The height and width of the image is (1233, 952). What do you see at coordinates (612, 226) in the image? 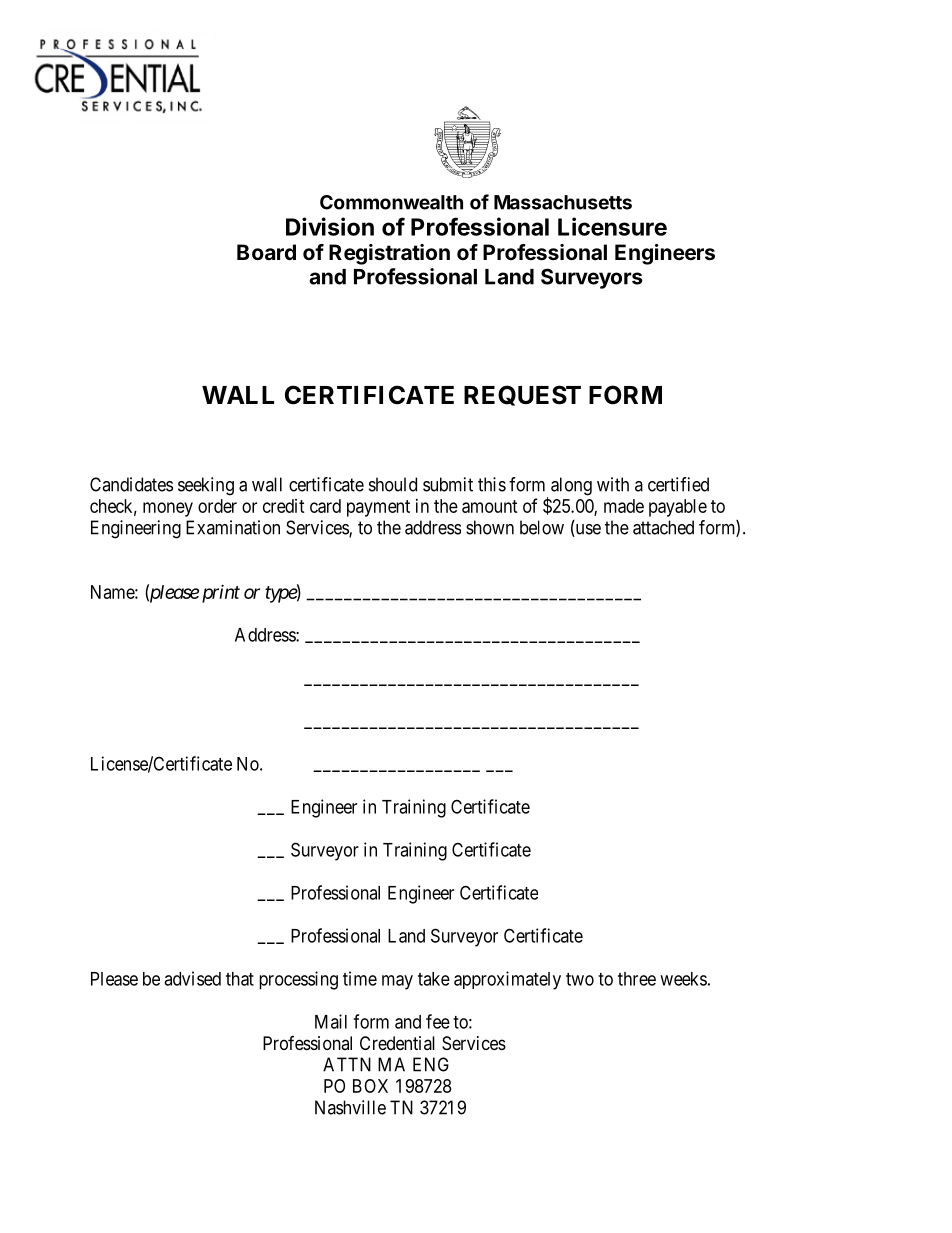
I see `Licensure` at bounding box center [612, 226].
